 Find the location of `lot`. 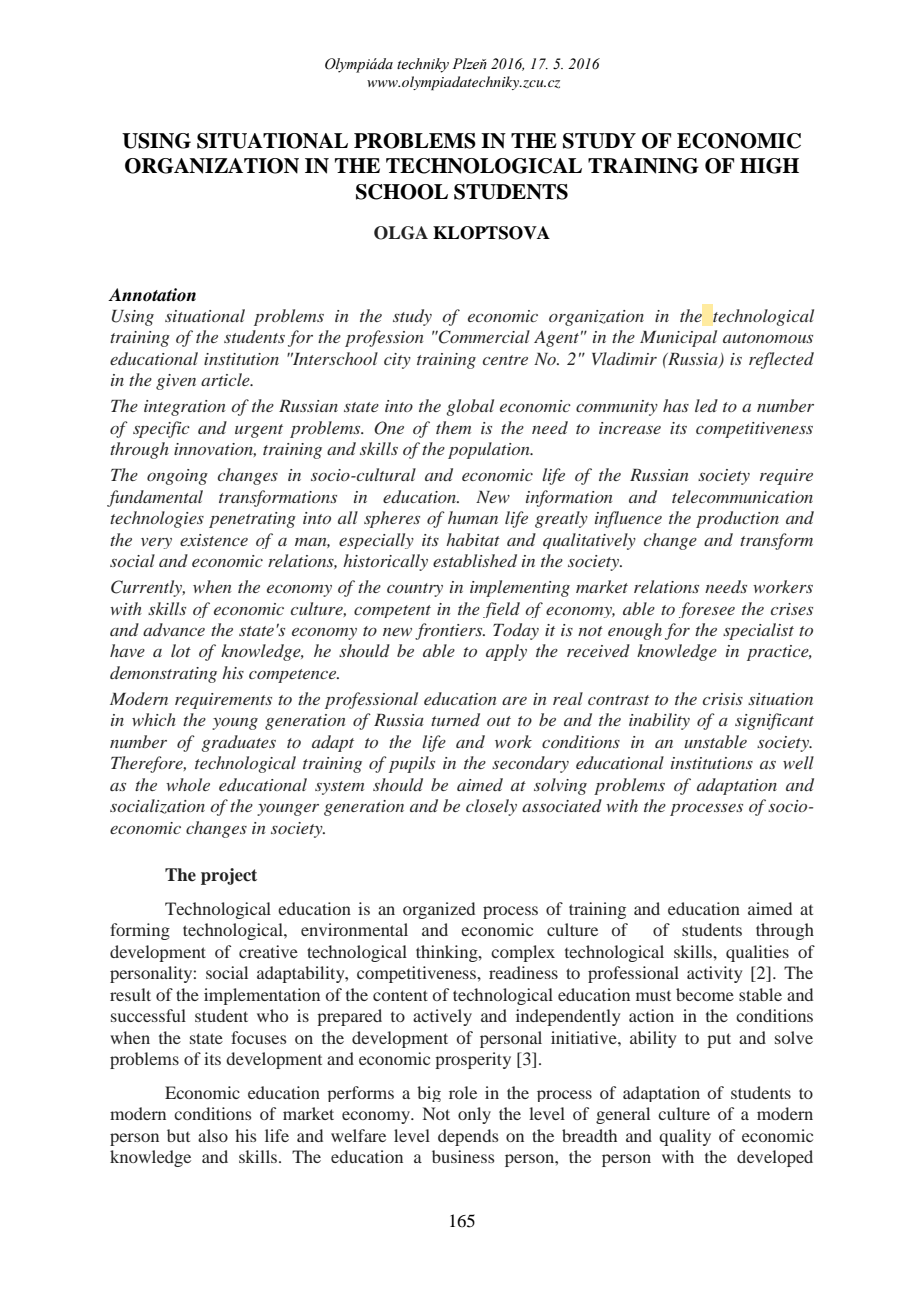

lot is located at coordinates (181, 650).
